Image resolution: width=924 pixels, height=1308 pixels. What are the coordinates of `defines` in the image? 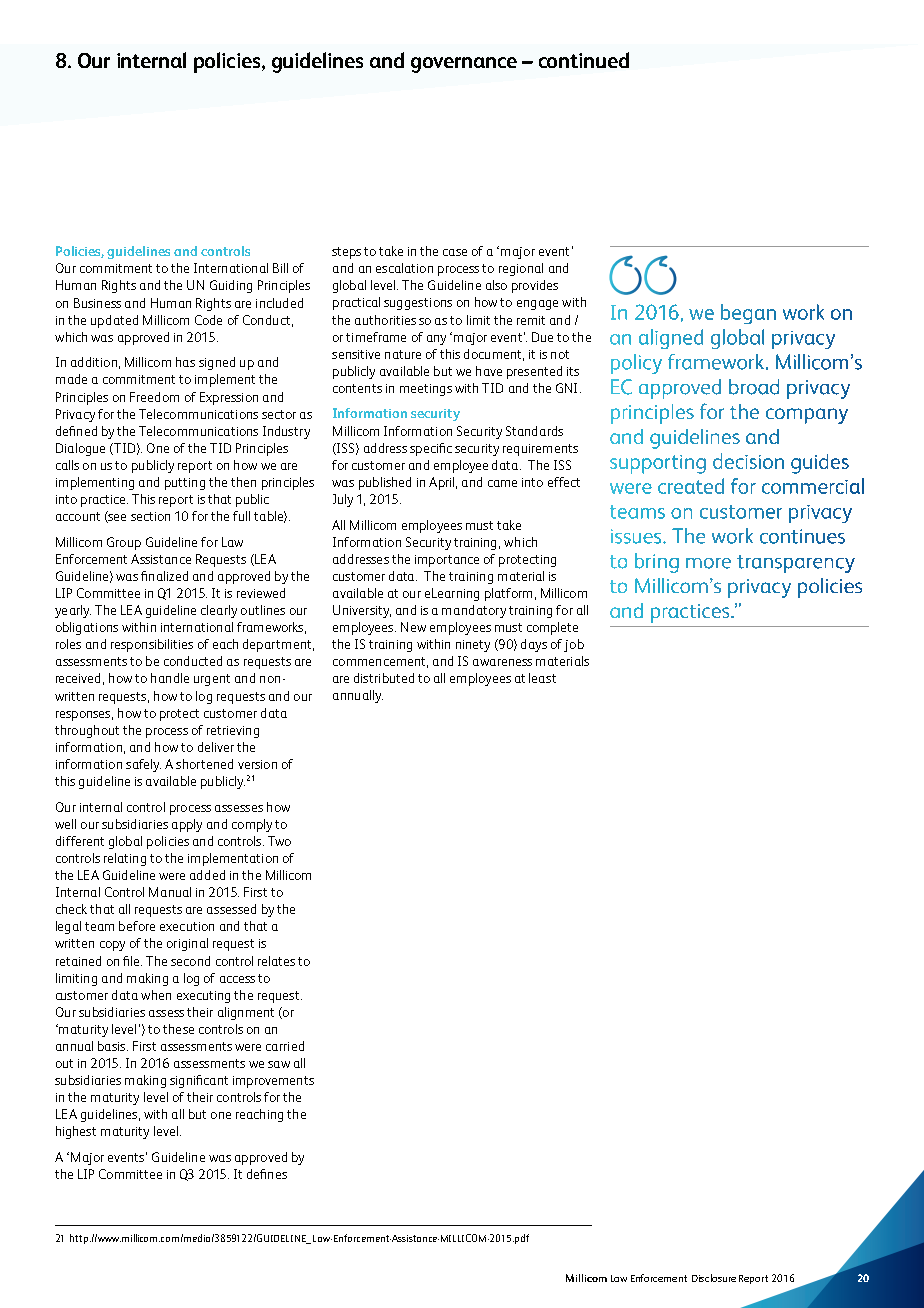 It's located at (267, 1174).
